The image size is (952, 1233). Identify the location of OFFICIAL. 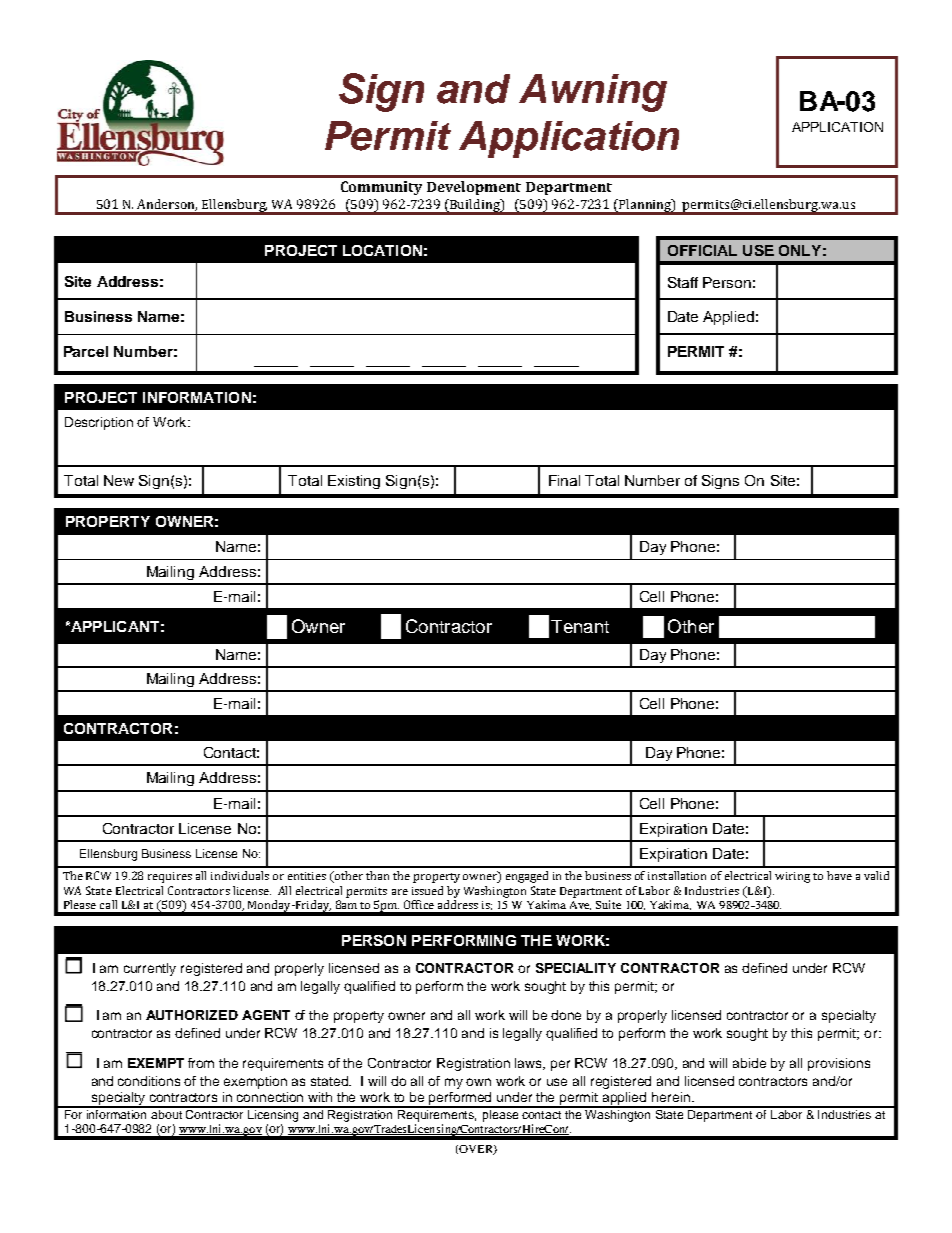
(702, 250).
